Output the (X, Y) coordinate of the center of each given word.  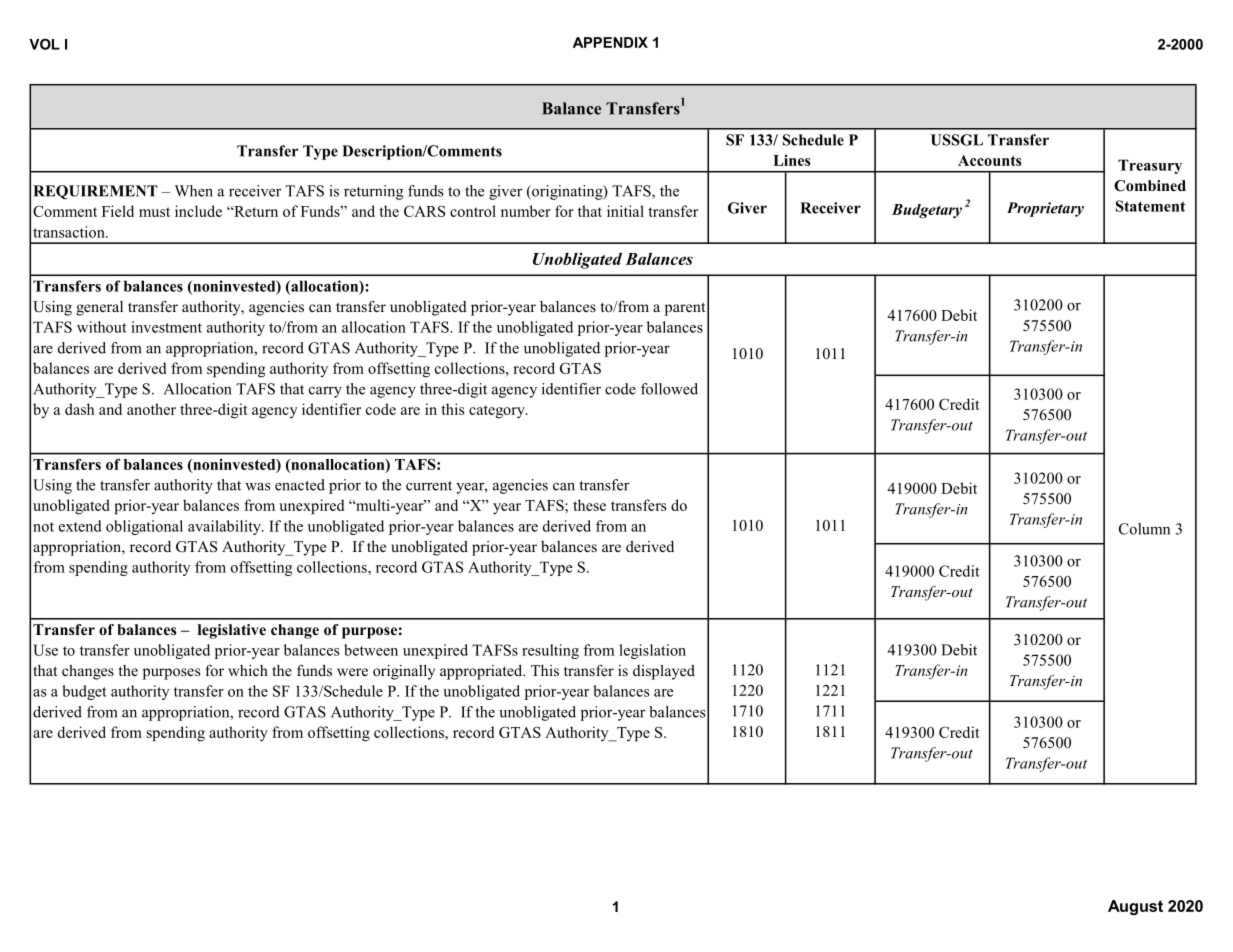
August (1135, 907)
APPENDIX (610, 42)
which (248, 670)
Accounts (990, 160)
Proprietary (1045, 209)
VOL (44, 44)
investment (166, 327)
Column (1144, 529)
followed (669, 389)
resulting (550, 651)
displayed (664, 672)
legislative (232, 631)
